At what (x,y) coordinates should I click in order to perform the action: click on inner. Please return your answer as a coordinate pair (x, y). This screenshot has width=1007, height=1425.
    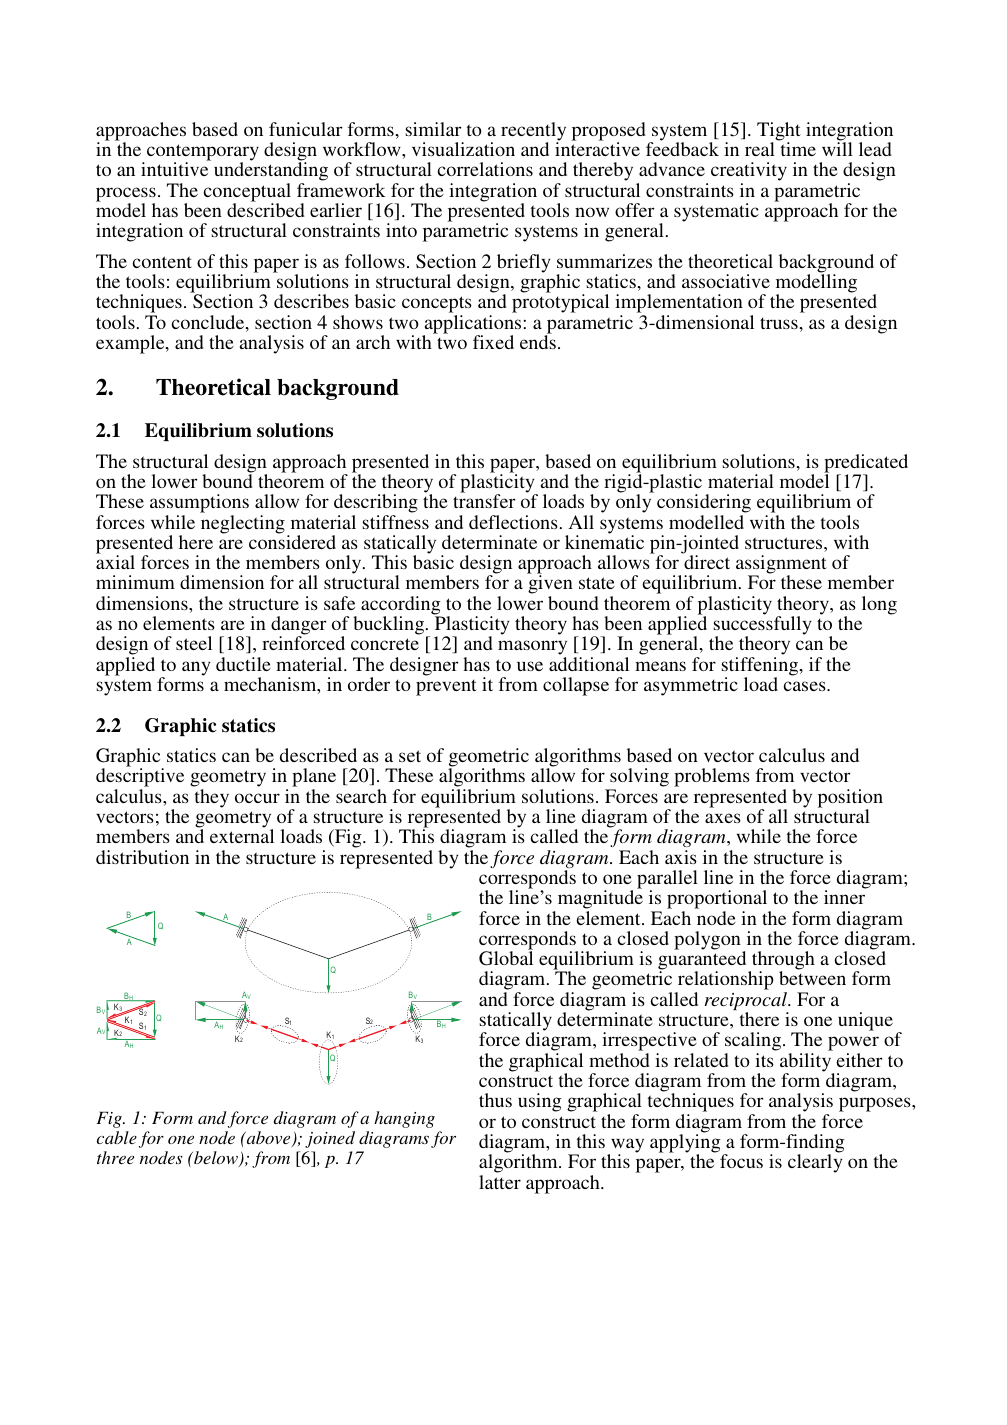
    Looking at the image, I should click on (845, 896).
